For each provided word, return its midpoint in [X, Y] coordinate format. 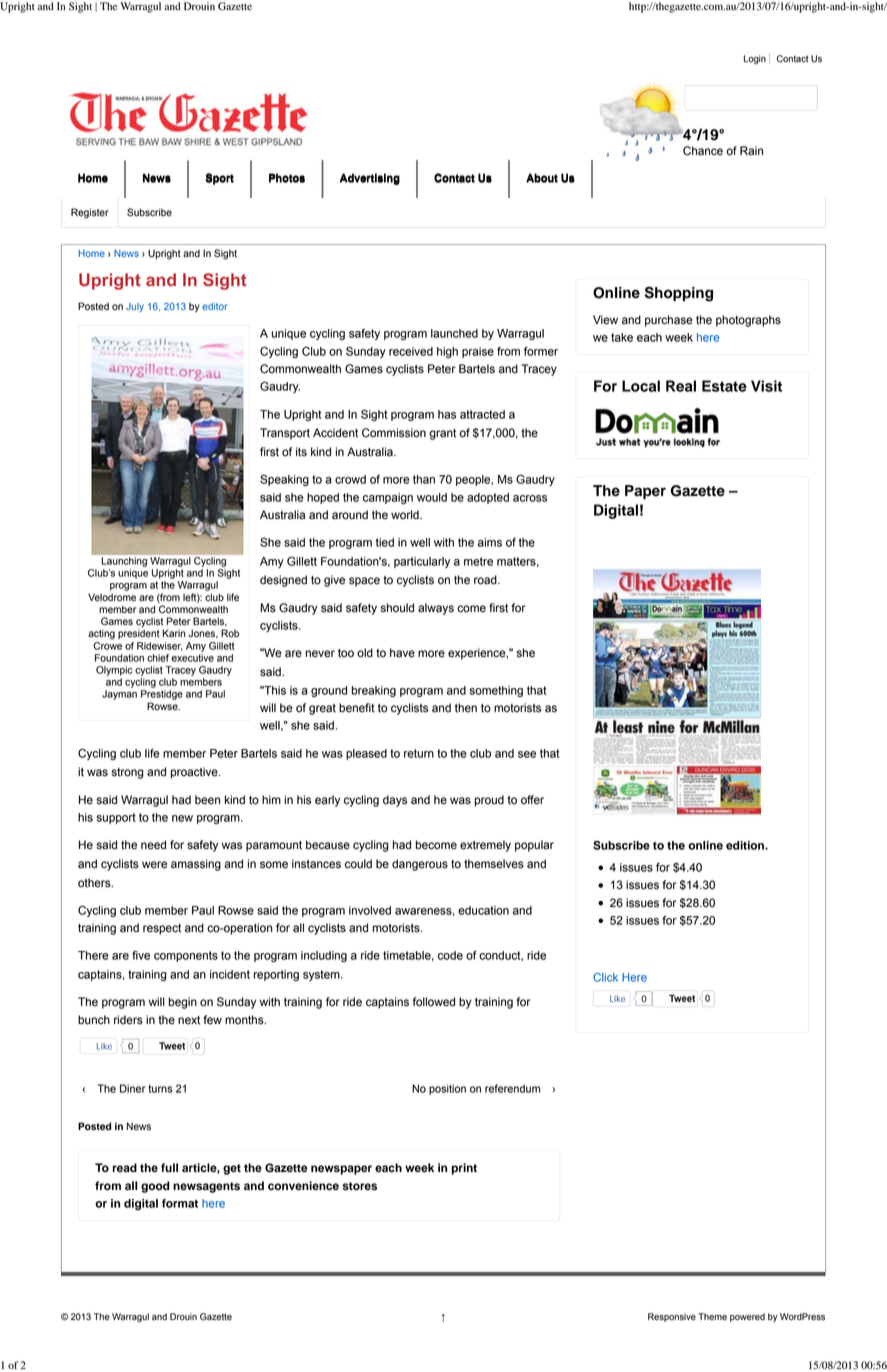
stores [360, 1186]
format [180, 1203]
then [466, 708]
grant [442, 434]
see [527, 754]
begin [183, 1003]
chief [158, 658]
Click [605, 977]
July [135, 307]
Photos [287, 178]
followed [434, 1002]
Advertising [370, 179]
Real [681, 386]
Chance [703, 151]
